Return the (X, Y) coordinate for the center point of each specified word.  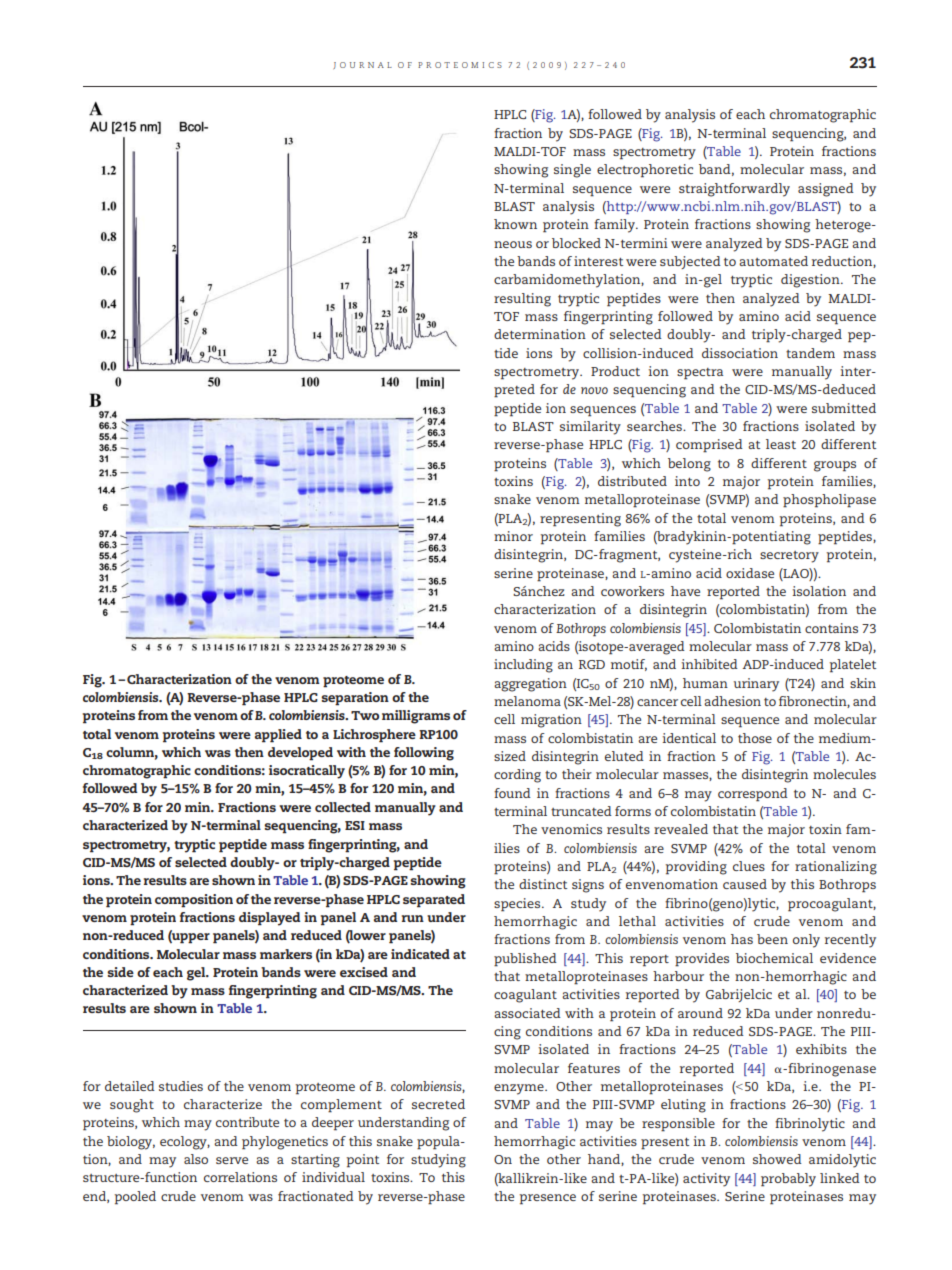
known (515, 224)
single (572, 171)
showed (777, 1159)
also (196, 1159)
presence (548, 1199)
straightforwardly (734, 190)
